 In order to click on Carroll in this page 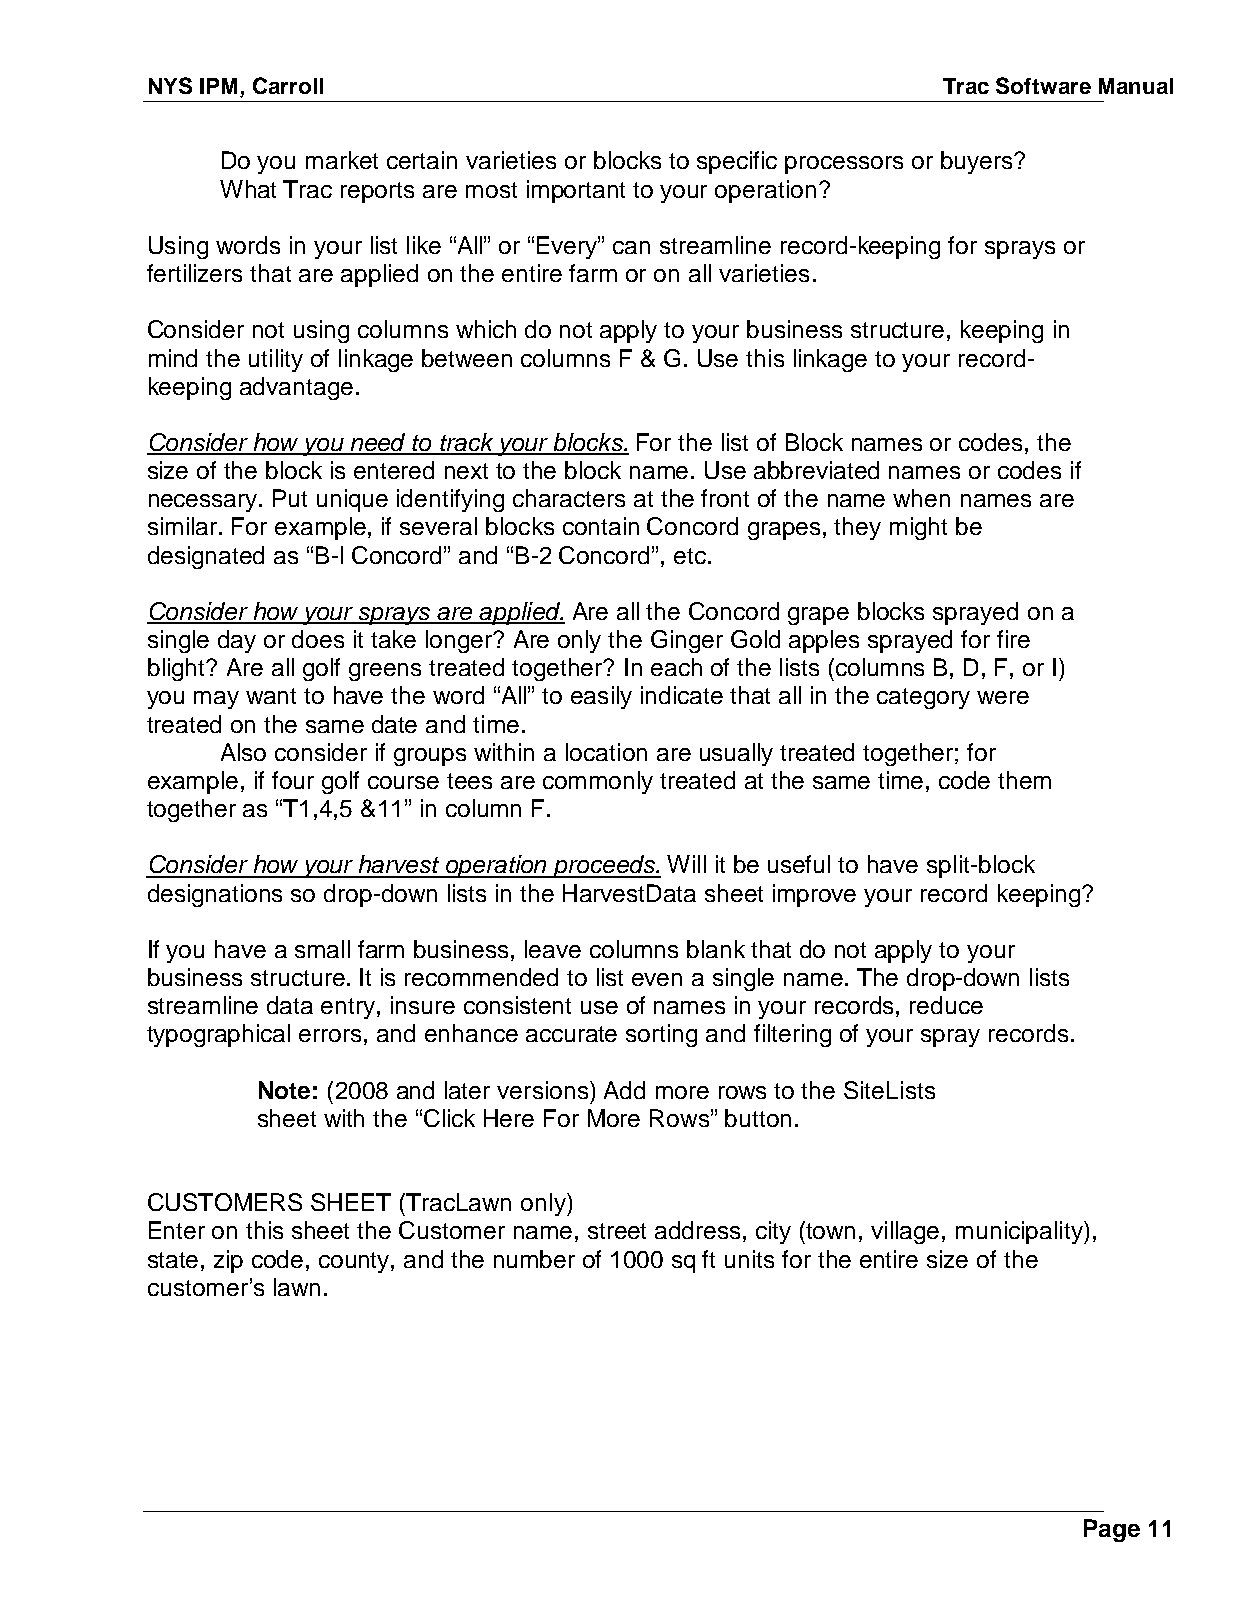, I will do `click(288, 85)`.
